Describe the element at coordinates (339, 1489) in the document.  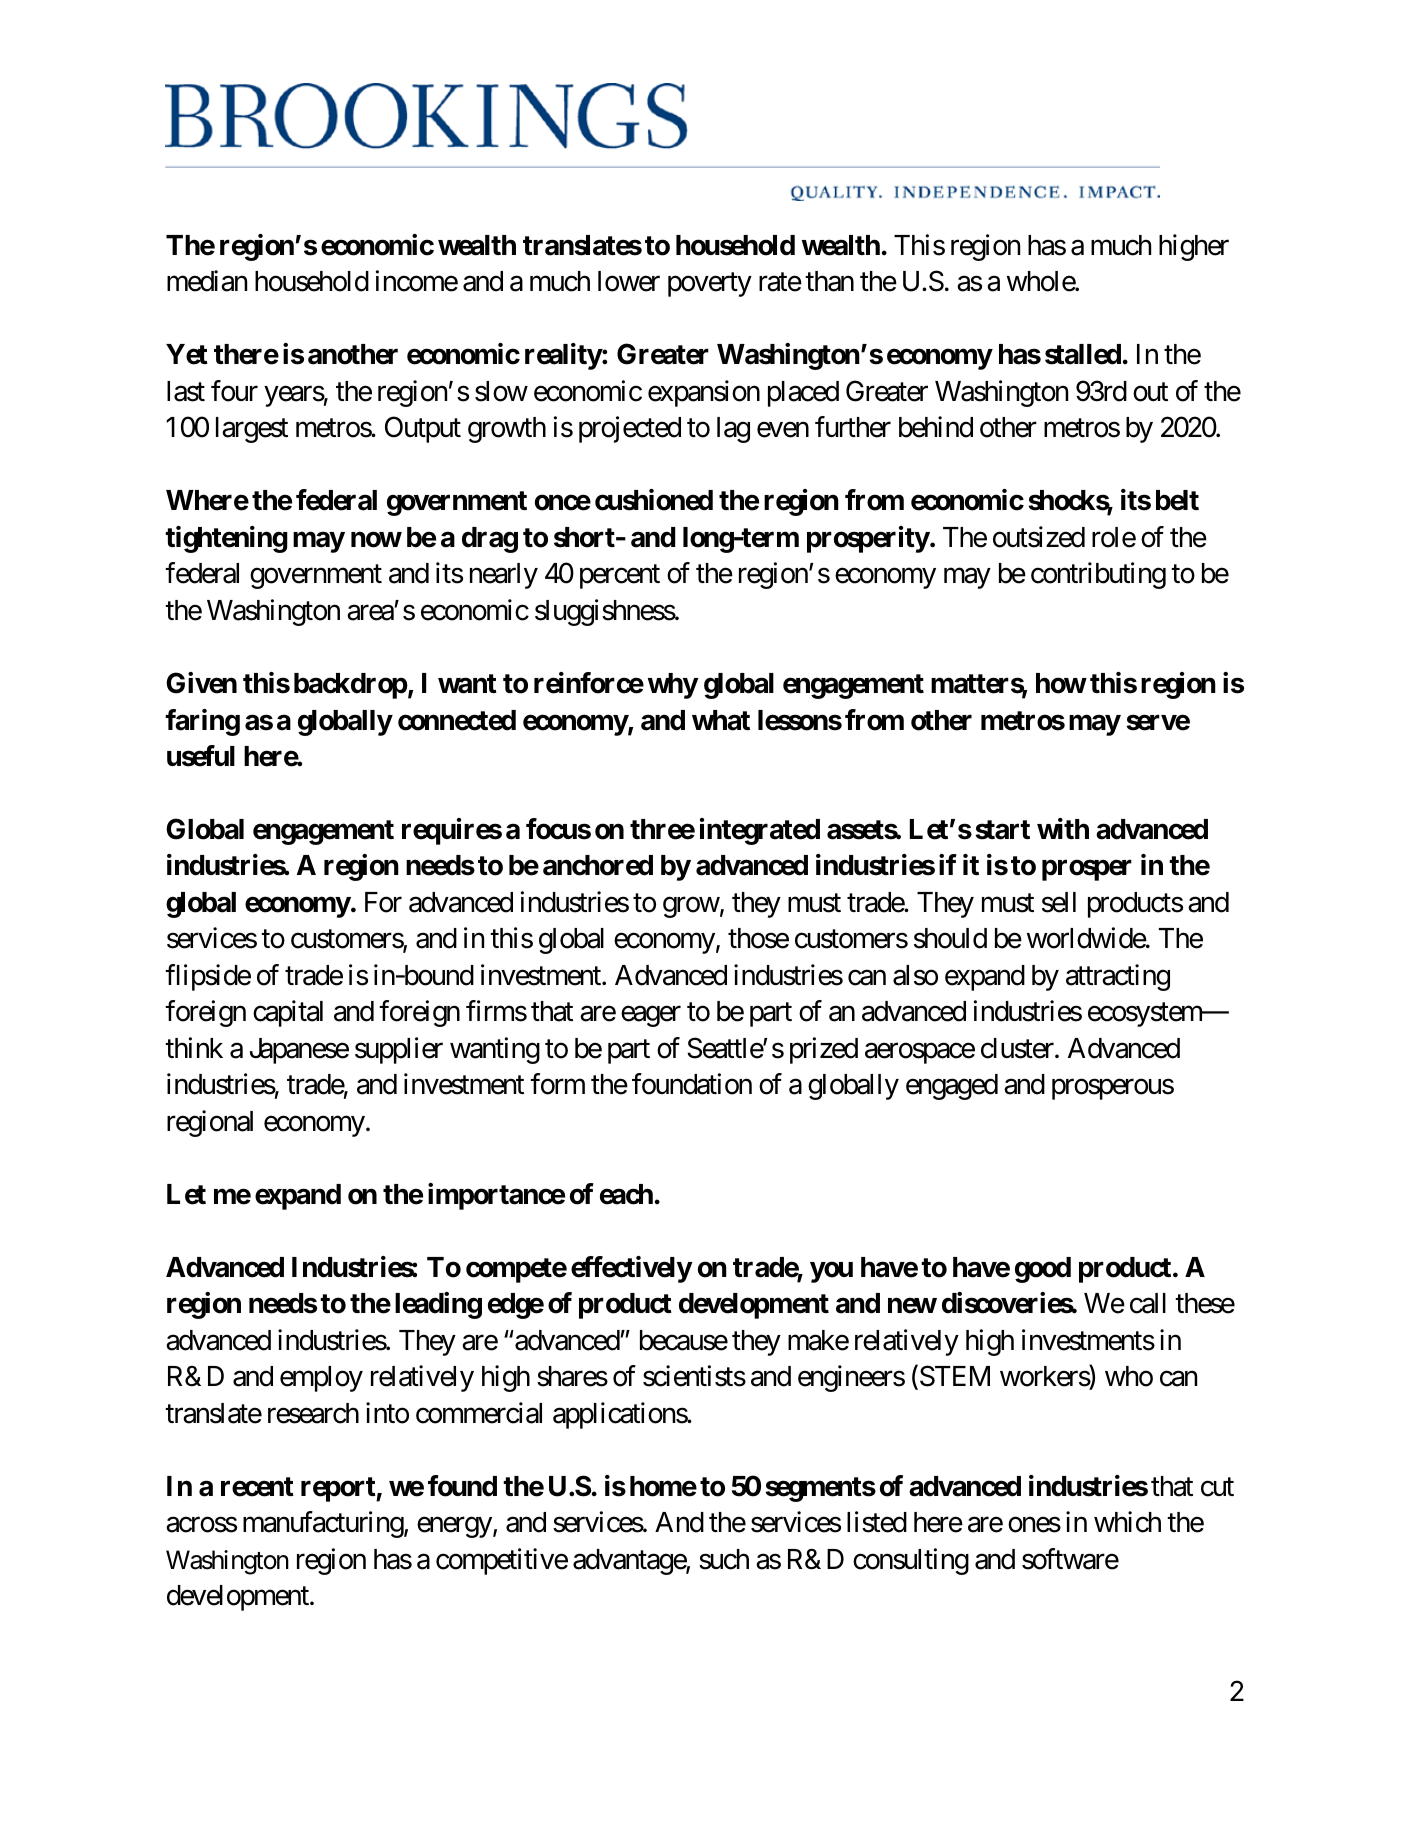
I see `report` at that location.
